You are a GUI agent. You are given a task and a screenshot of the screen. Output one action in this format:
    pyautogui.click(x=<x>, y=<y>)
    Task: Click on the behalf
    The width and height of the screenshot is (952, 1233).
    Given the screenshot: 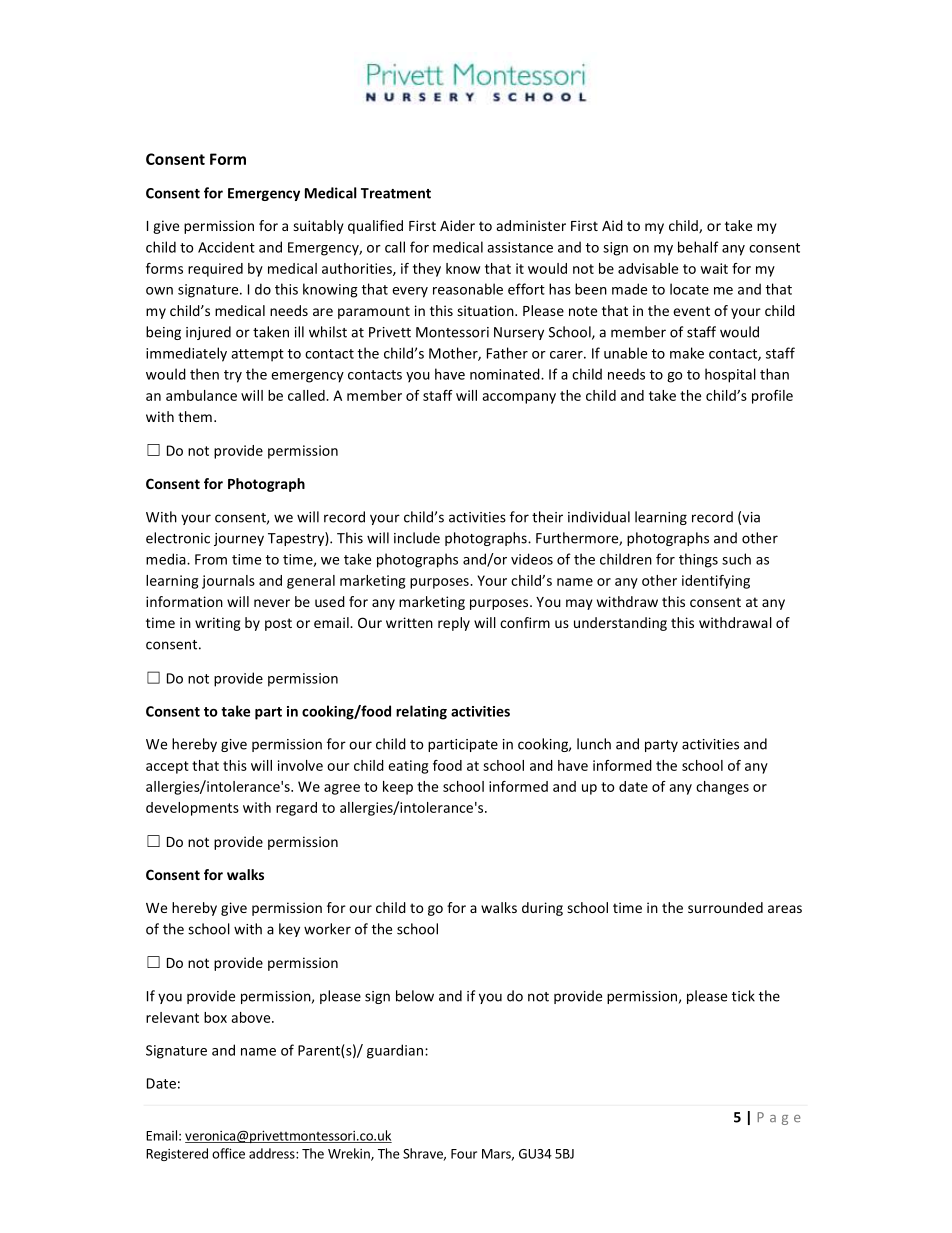 What is the action you would take?
    pyautogui.click(x=698, y=247)
